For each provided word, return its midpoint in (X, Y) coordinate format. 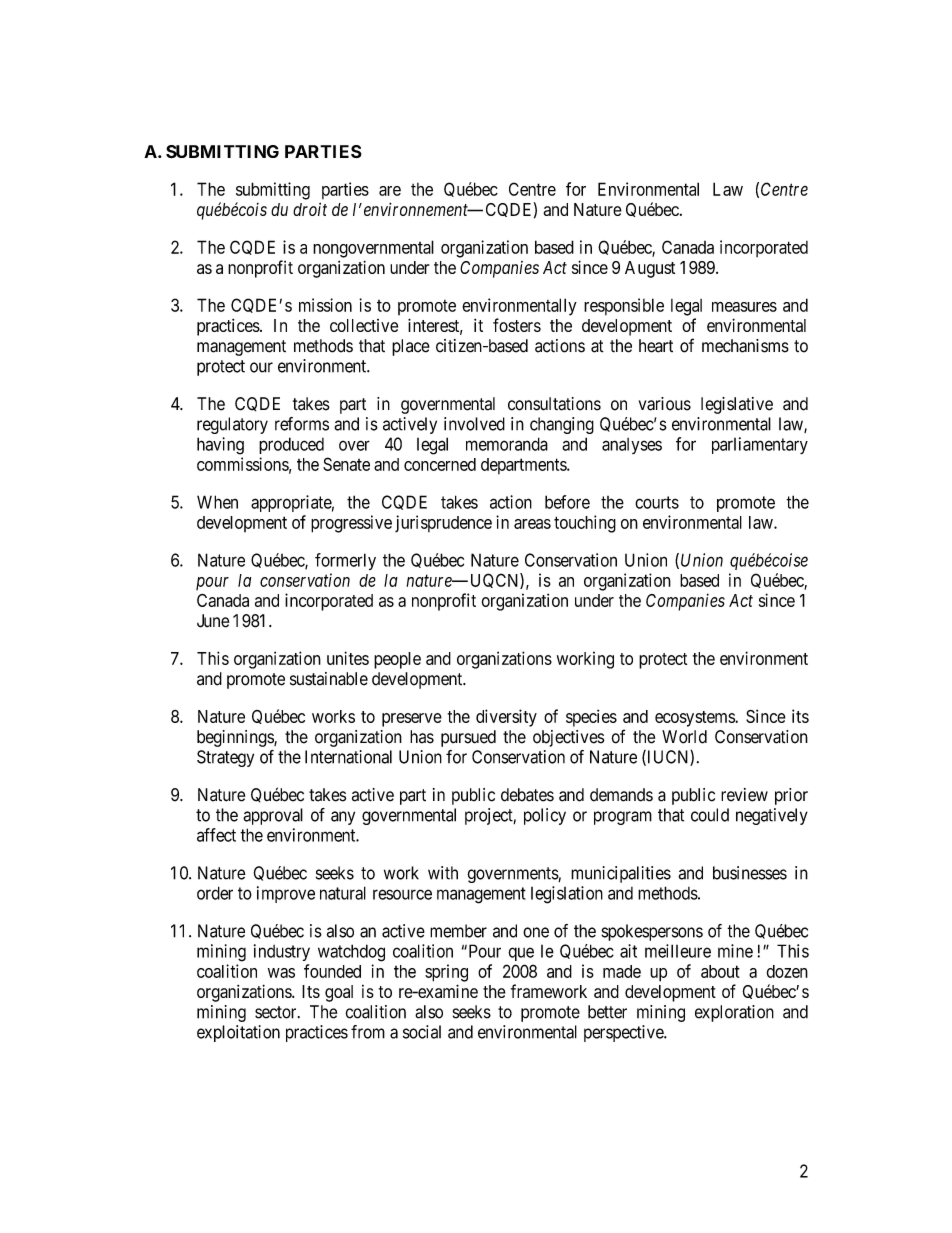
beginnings (236, 738)
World (684, 737)
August (650, 269)
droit (310, 209)
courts (657, 502)
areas (532, 524)
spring (446, 973)
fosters (517, 325)
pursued (468, 738)
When (217, 502)
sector (277, 1012)
